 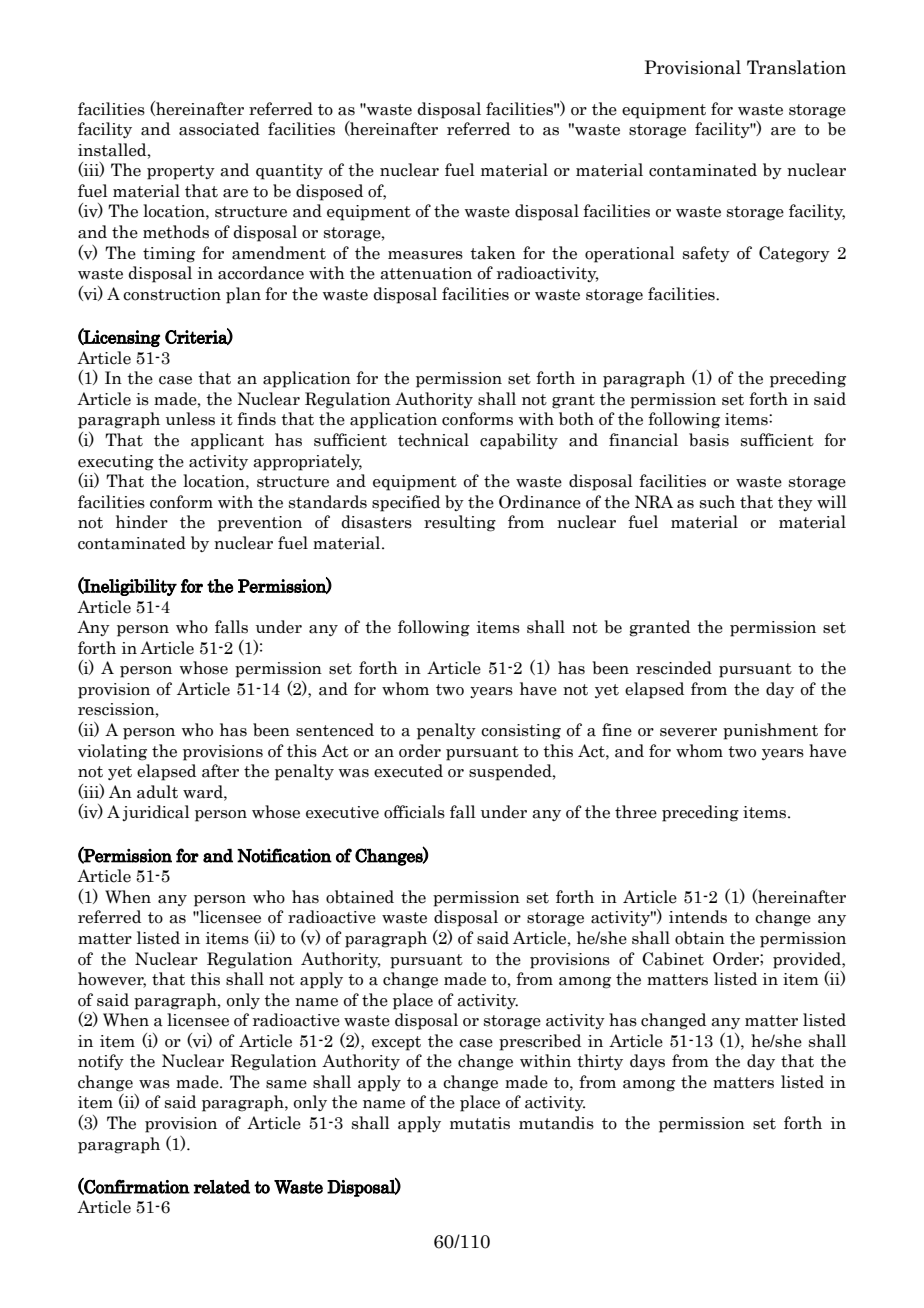 I want to click on days, so click(x=647, y=1062).
